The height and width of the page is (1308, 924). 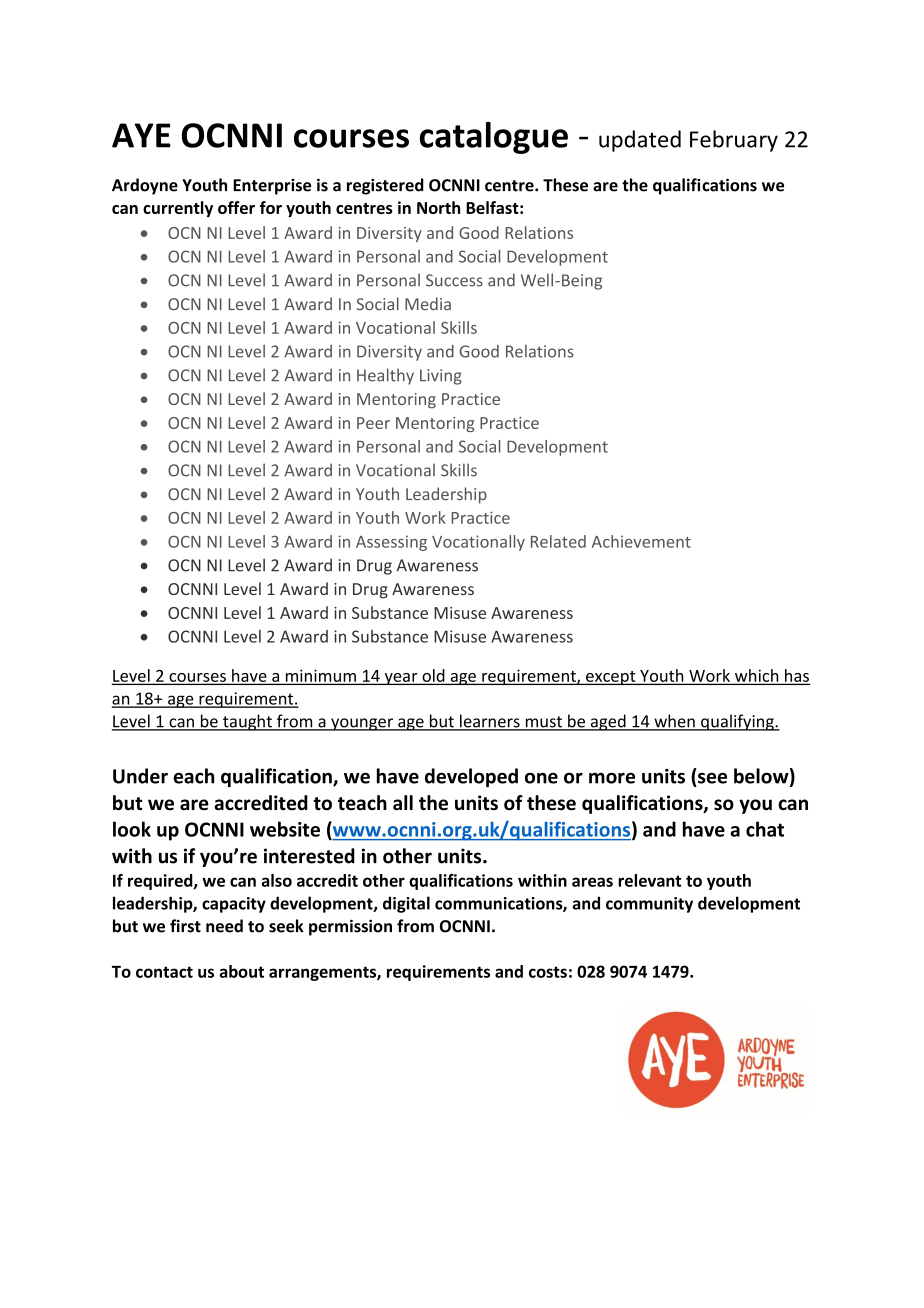 What do you see at coordinates (558, 541) in the page?
I see `Related` at bounding box center [558, 541].
